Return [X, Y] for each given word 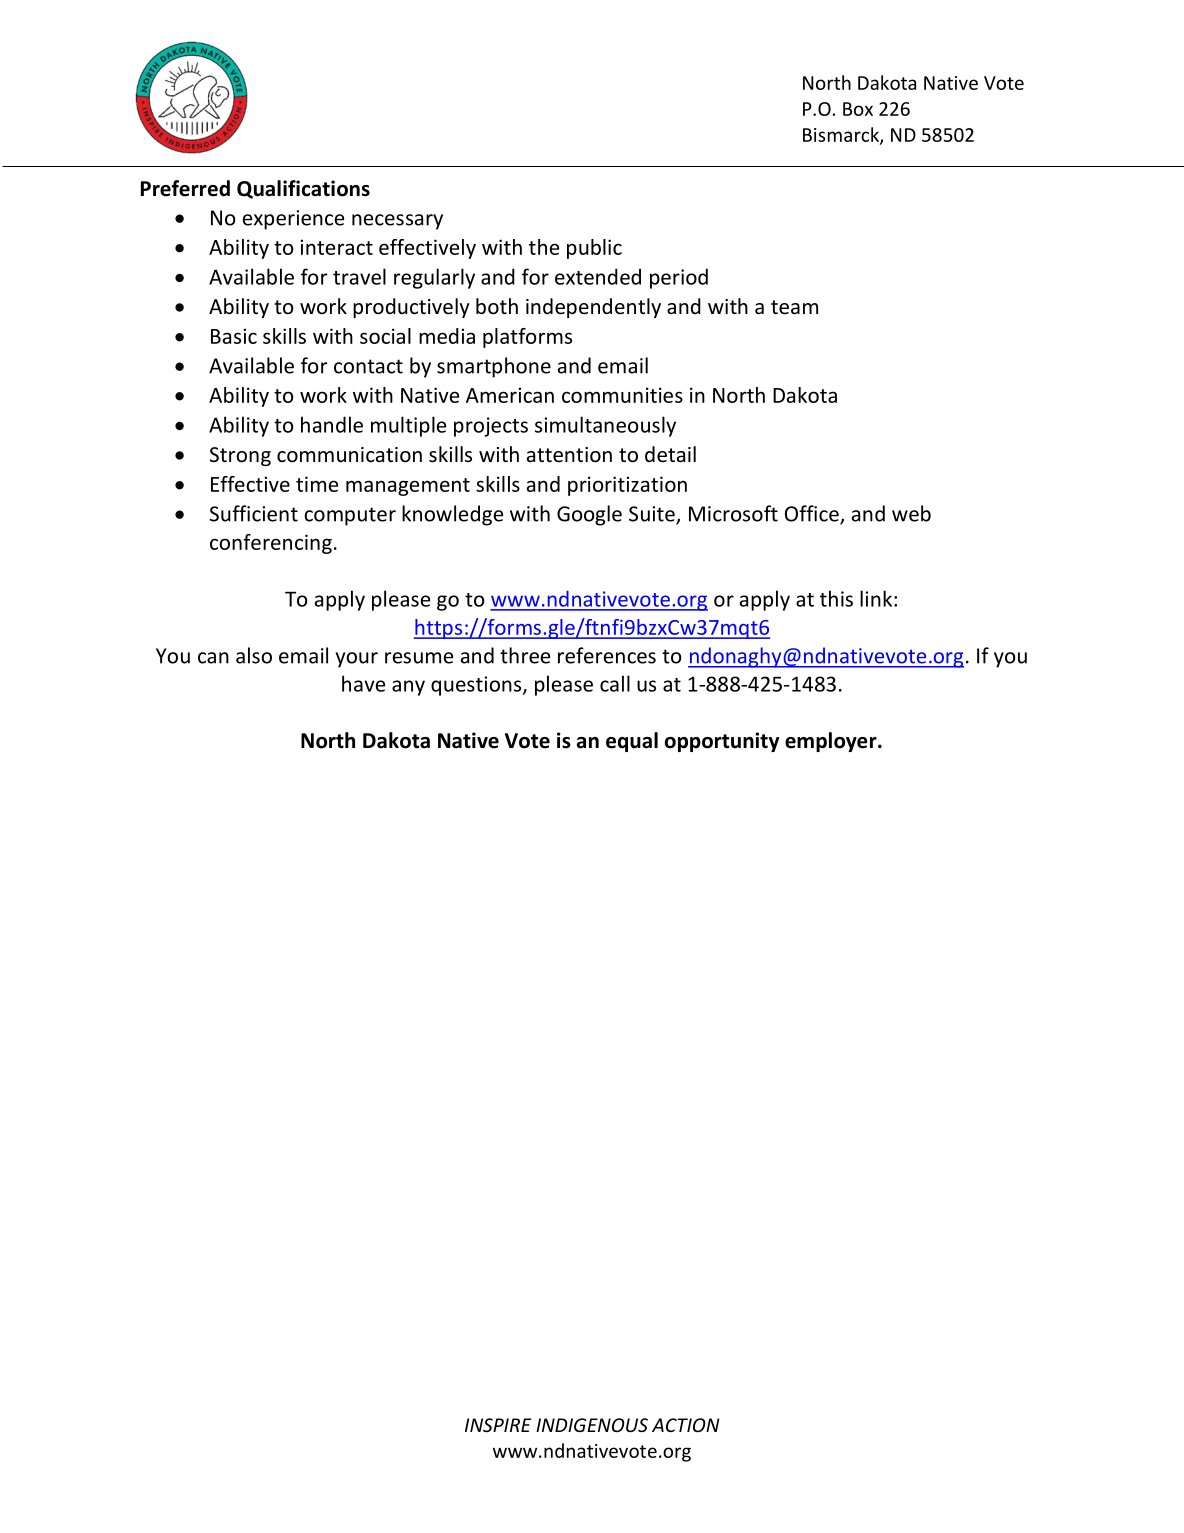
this [836, 598]
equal [632, 742]
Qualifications [303, 189]
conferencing [271, 544]
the [544, 247]
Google [589, 515]
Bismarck [842, 135]
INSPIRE [498, 1425]
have [363, 683]
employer [832, 742]
